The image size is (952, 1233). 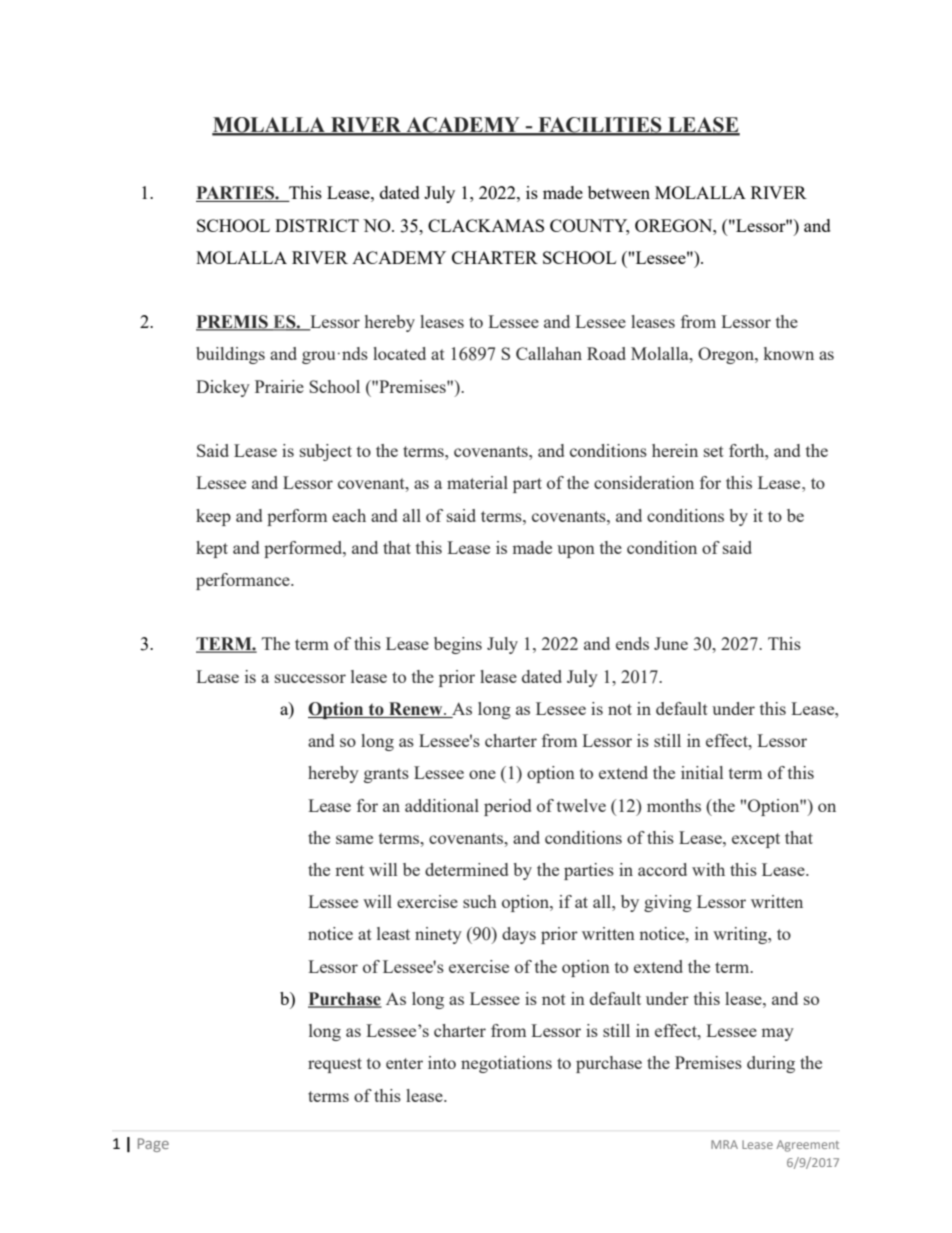 I want to click on begins, so click(x=458, y=645).
